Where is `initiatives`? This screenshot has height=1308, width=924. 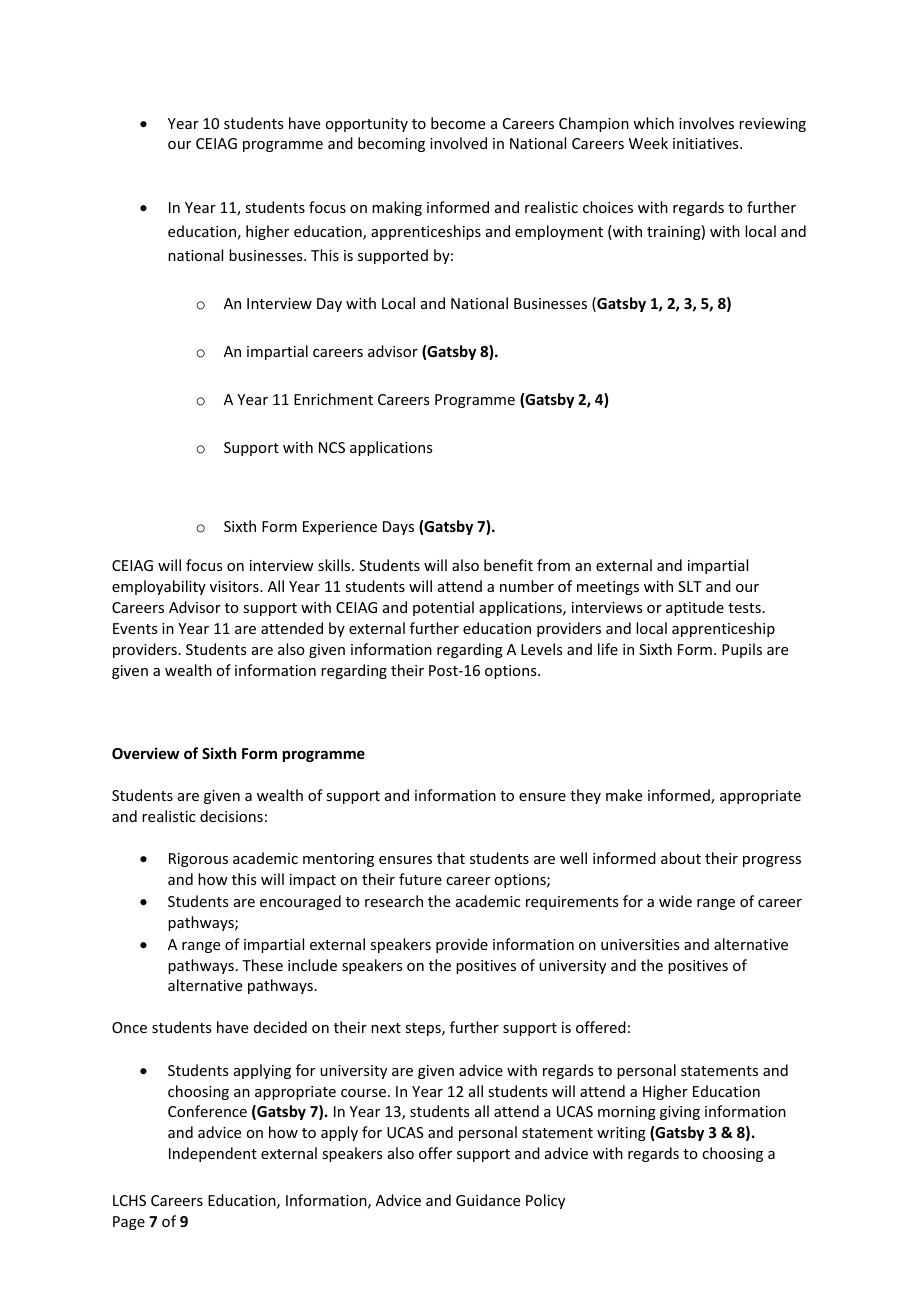
initiatives is located at coordinates (707, 143).
